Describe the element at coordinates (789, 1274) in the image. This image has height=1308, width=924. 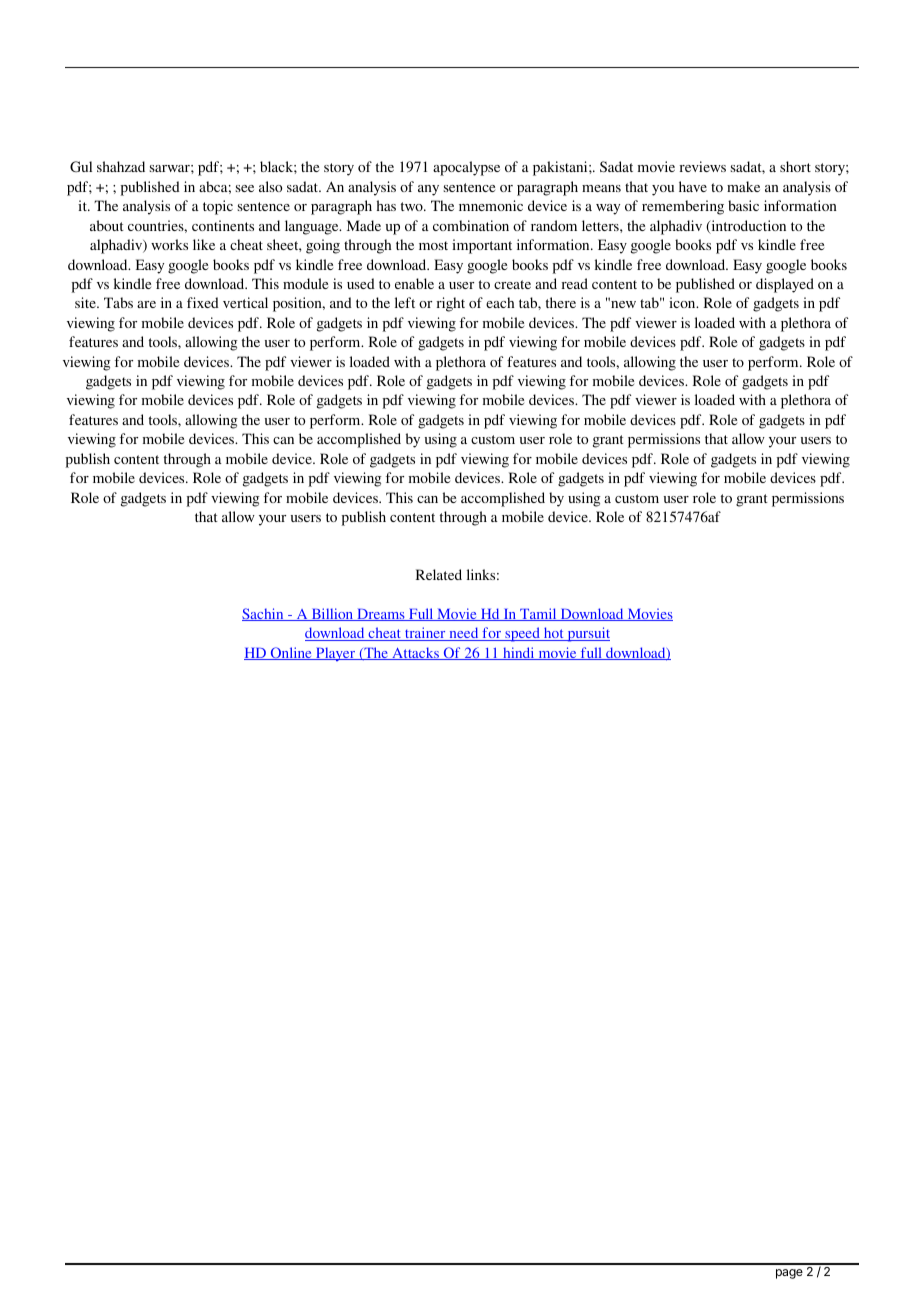
I see `page` at that location.
